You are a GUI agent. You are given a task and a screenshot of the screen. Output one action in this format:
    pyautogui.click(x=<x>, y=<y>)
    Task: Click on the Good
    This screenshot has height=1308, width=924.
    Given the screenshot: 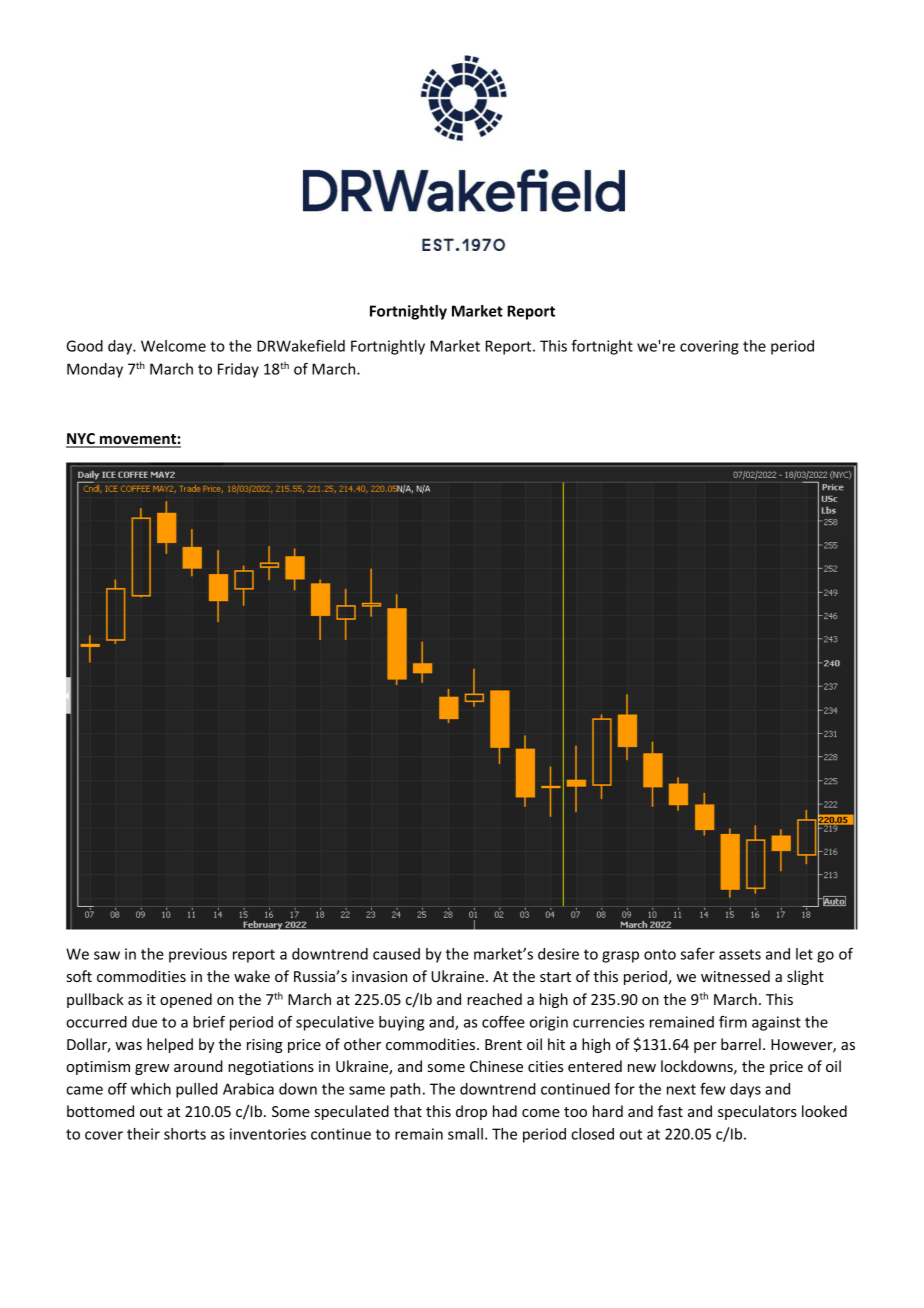 What is the action you would take?
    pyautogui.click(x=84, y=346)
